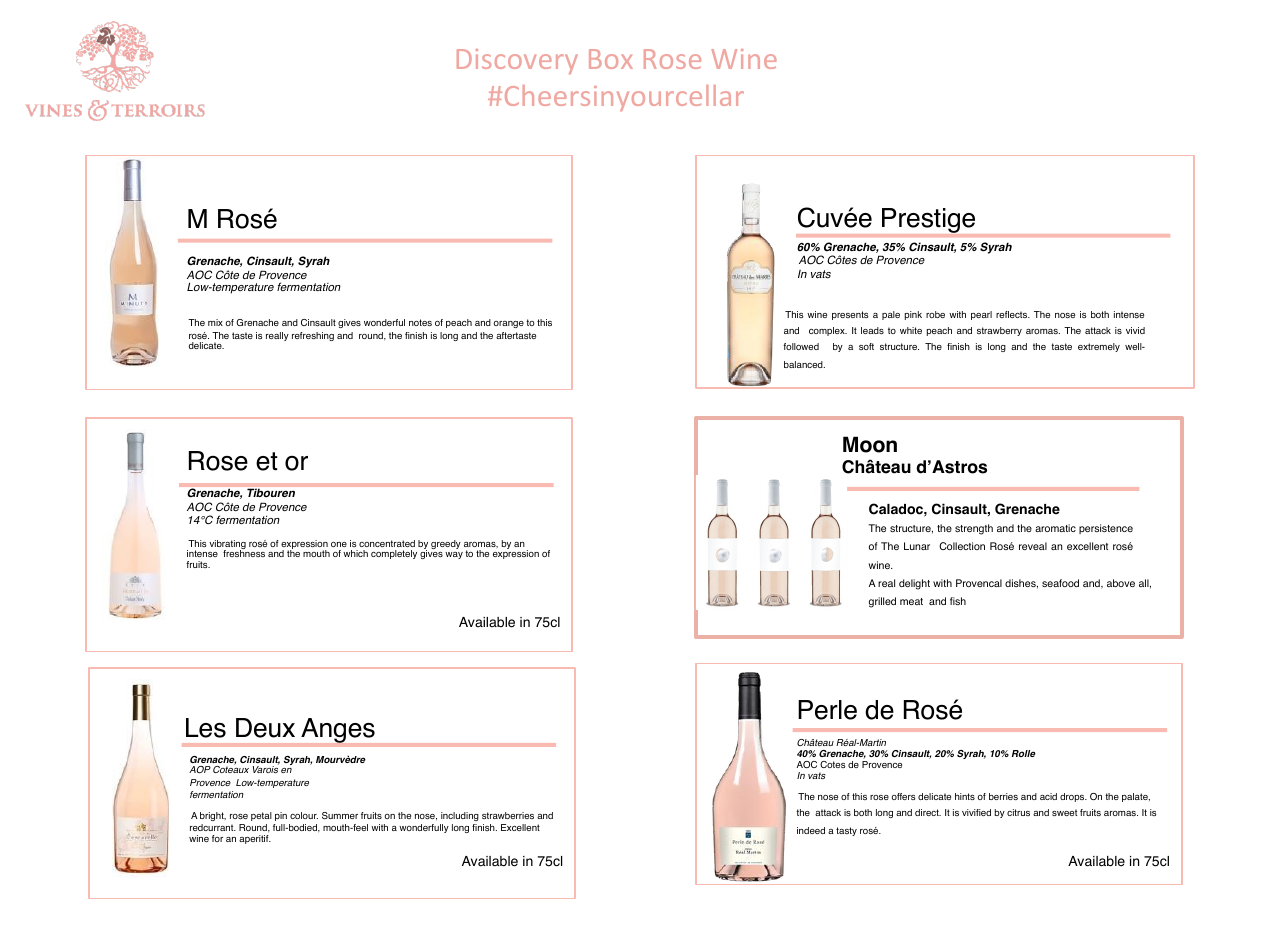 The height and width of the screenshot is (952, 1270). What do you see at coordinates (304, 815) in the screenshot?
I see `colour` at bounding box center [304, 815].
